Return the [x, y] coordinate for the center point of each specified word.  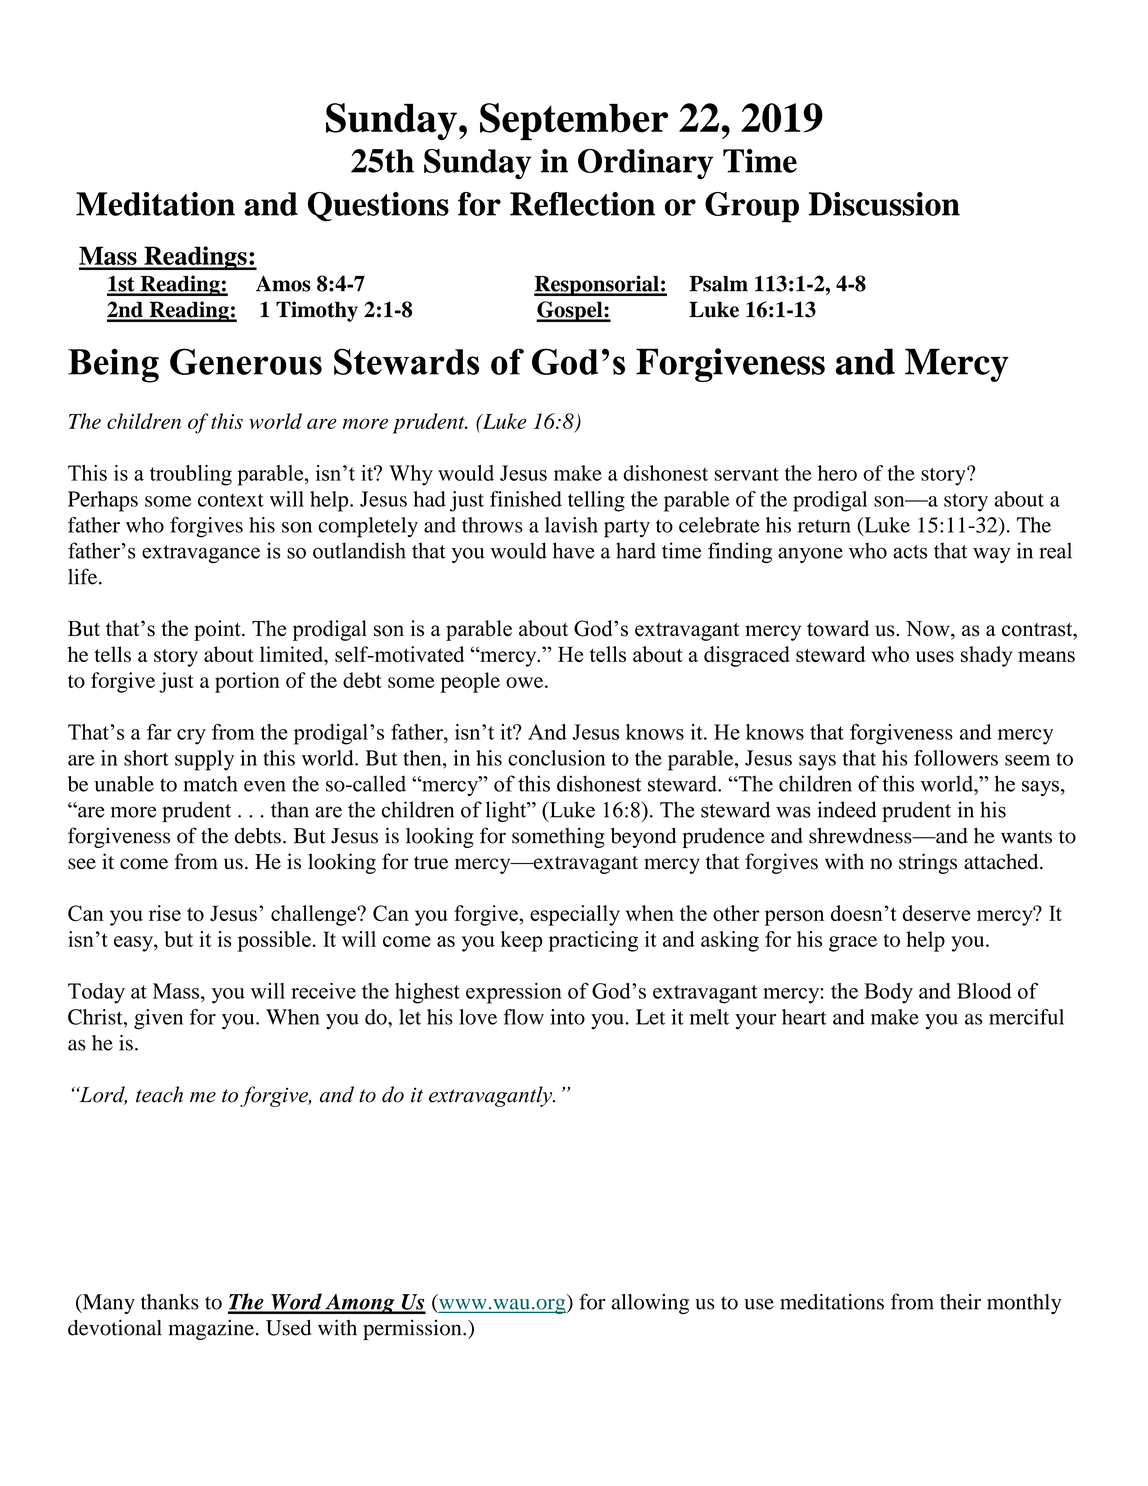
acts [910, 552]
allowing [650, 1304]
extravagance [201, 554]
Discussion [884, 204]
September [574, 122]
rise [165, 913]
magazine [211, 1329]
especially [575, 915]
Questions [378, 207]
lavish [571, 525]
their [960, 1302]
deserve [937, 913]
